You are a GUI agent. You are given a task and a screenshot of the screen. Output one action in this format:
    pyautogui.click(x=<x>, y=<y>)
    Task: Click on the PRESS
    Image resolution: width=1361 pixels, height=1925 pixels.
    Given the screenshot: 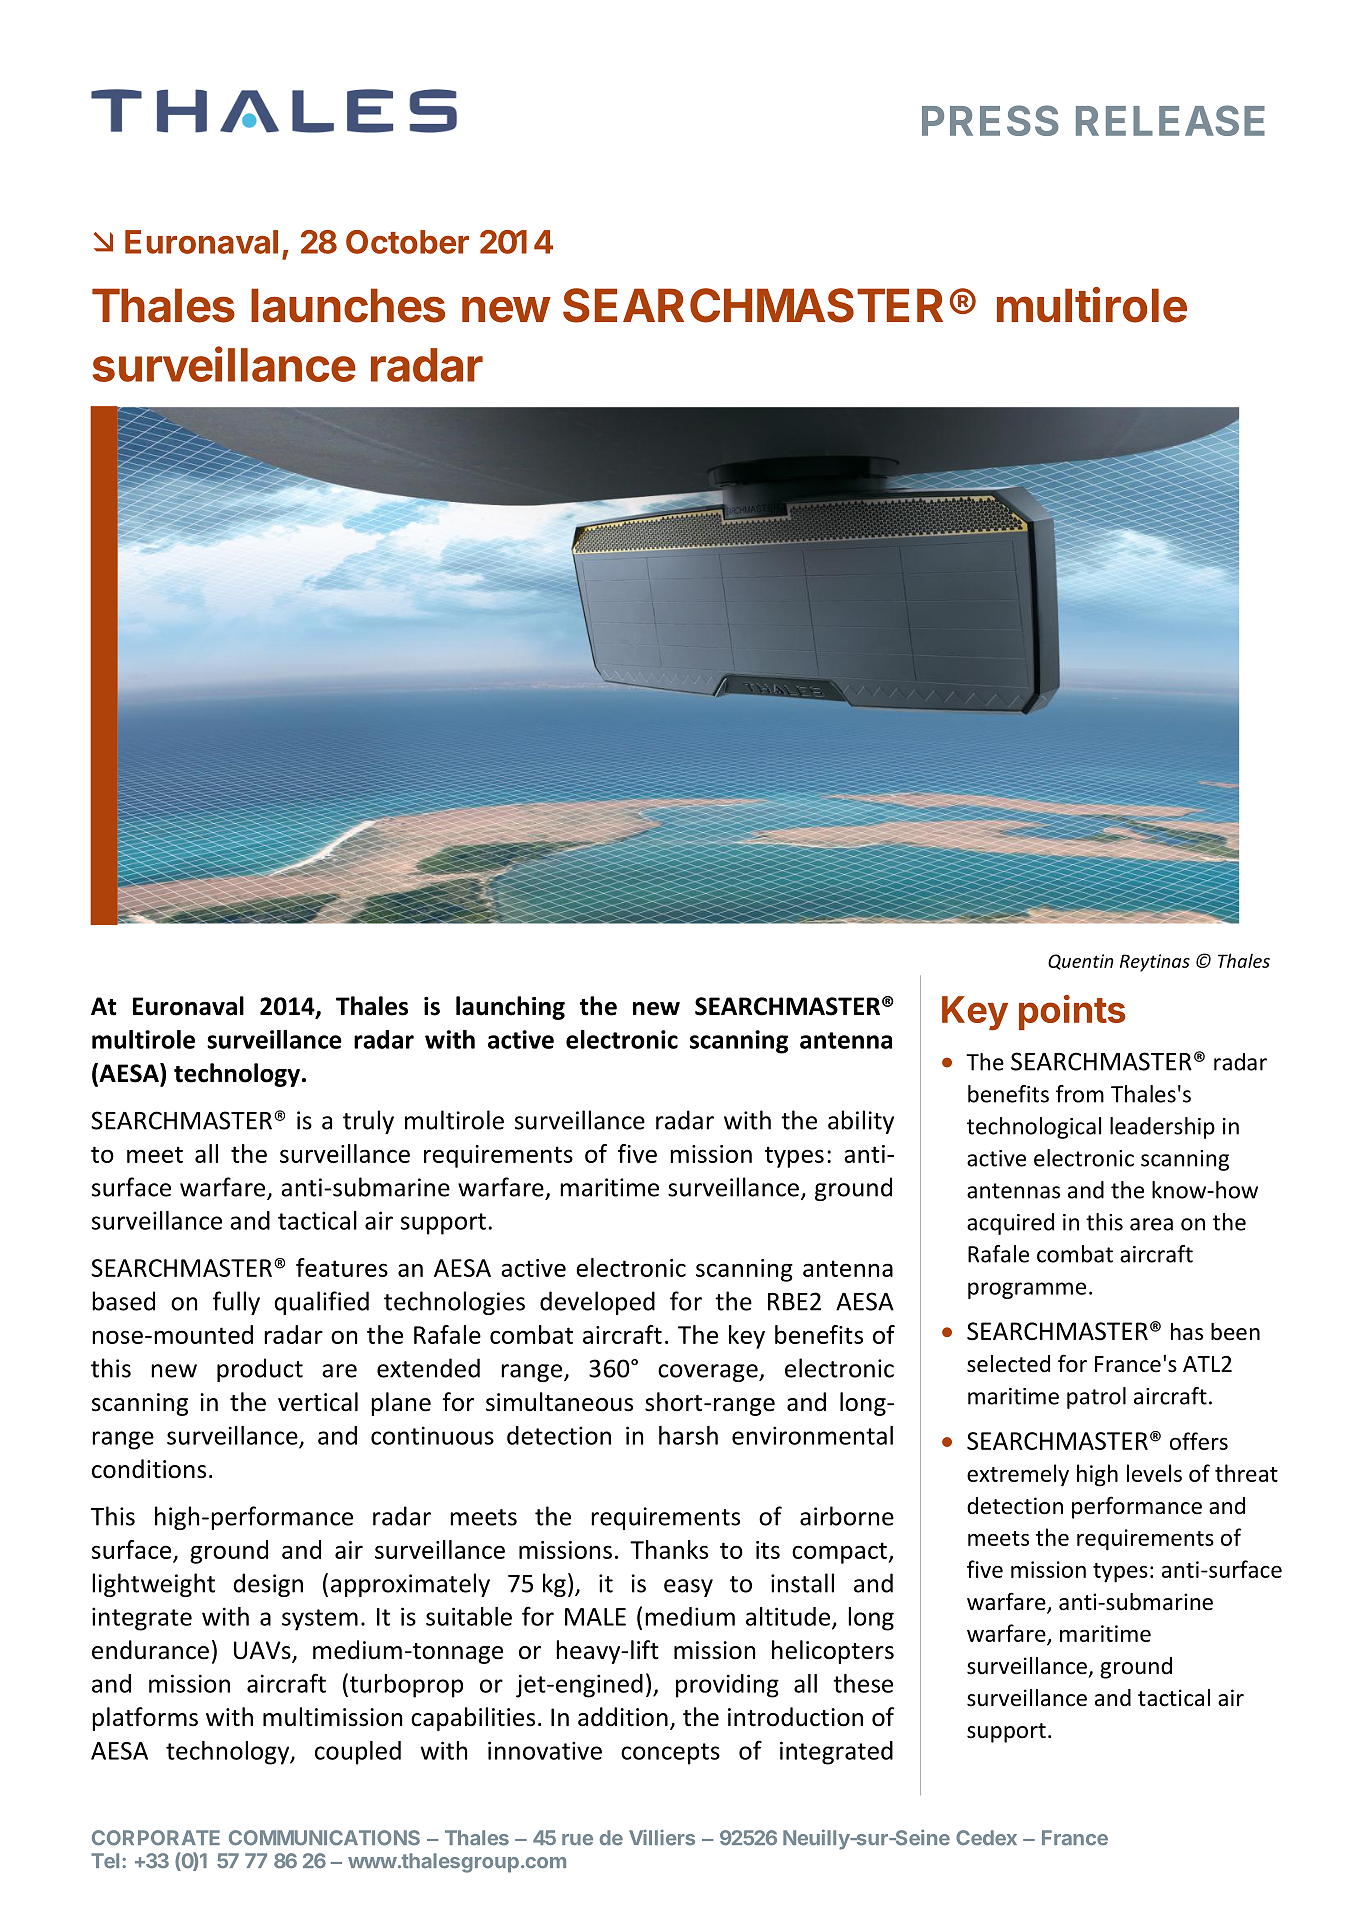 What is the action you would take?
    pyautogui.click(x=990, y=120)
